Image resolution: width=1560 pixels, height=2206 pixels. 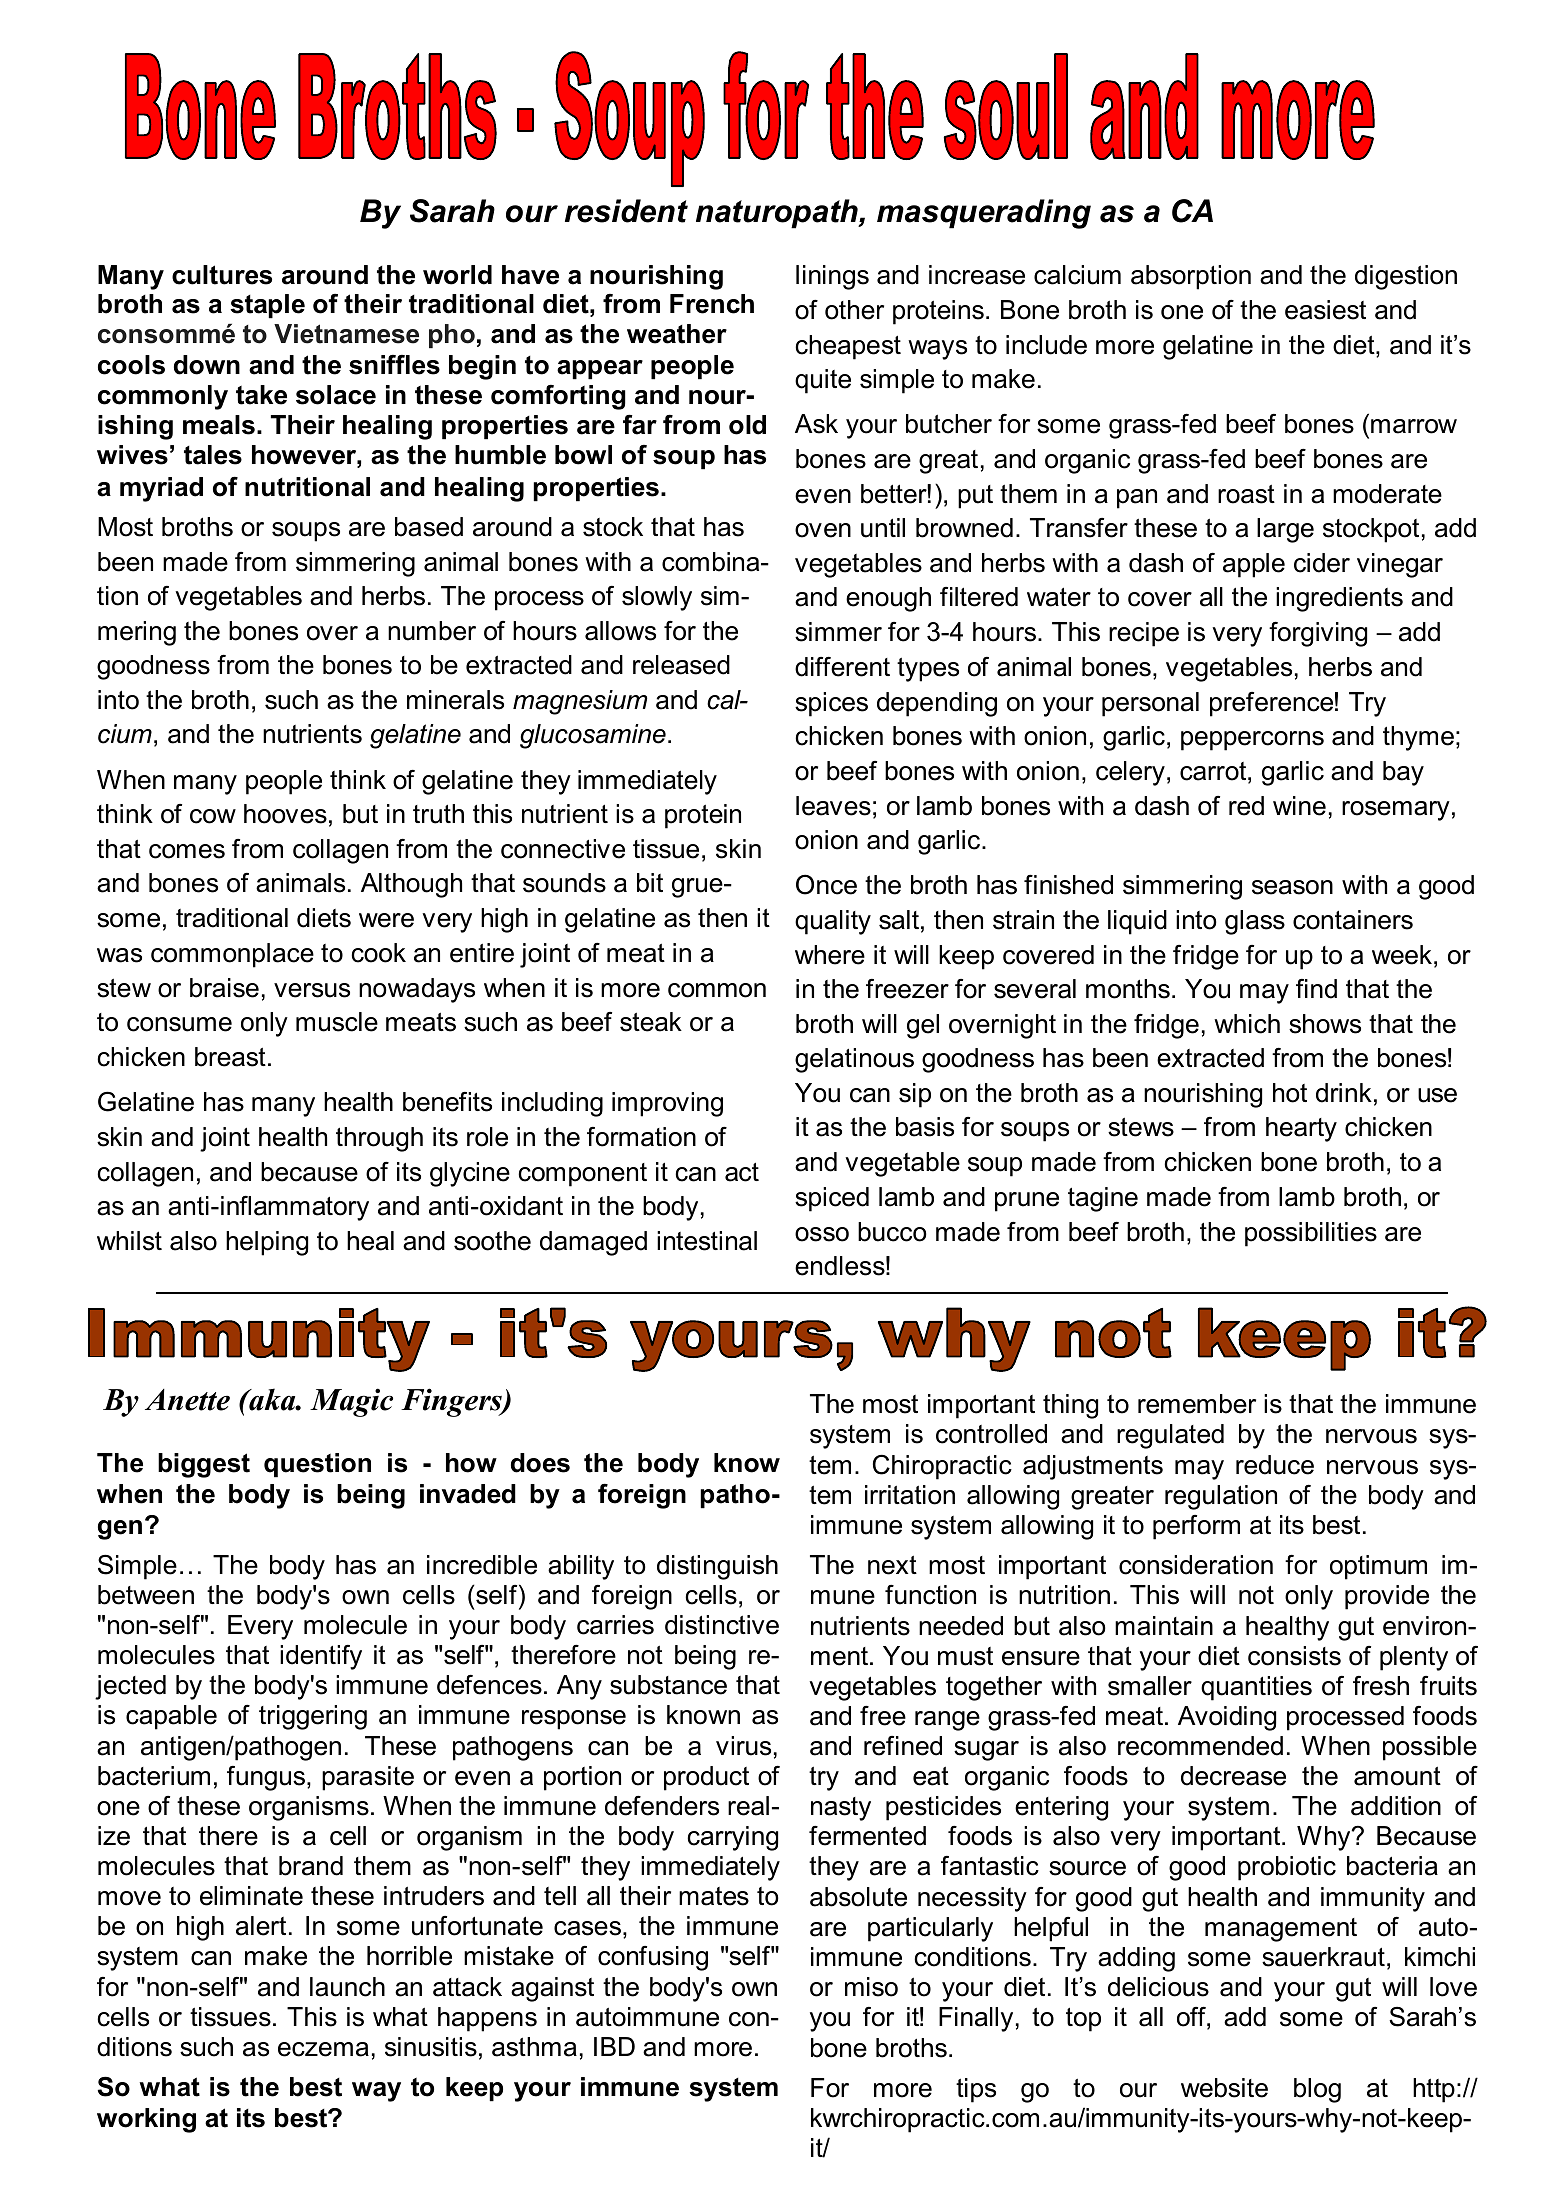 What do you see at coordinates (842, 666) in the image?
I see `different` at bounding box center [842, 666].
